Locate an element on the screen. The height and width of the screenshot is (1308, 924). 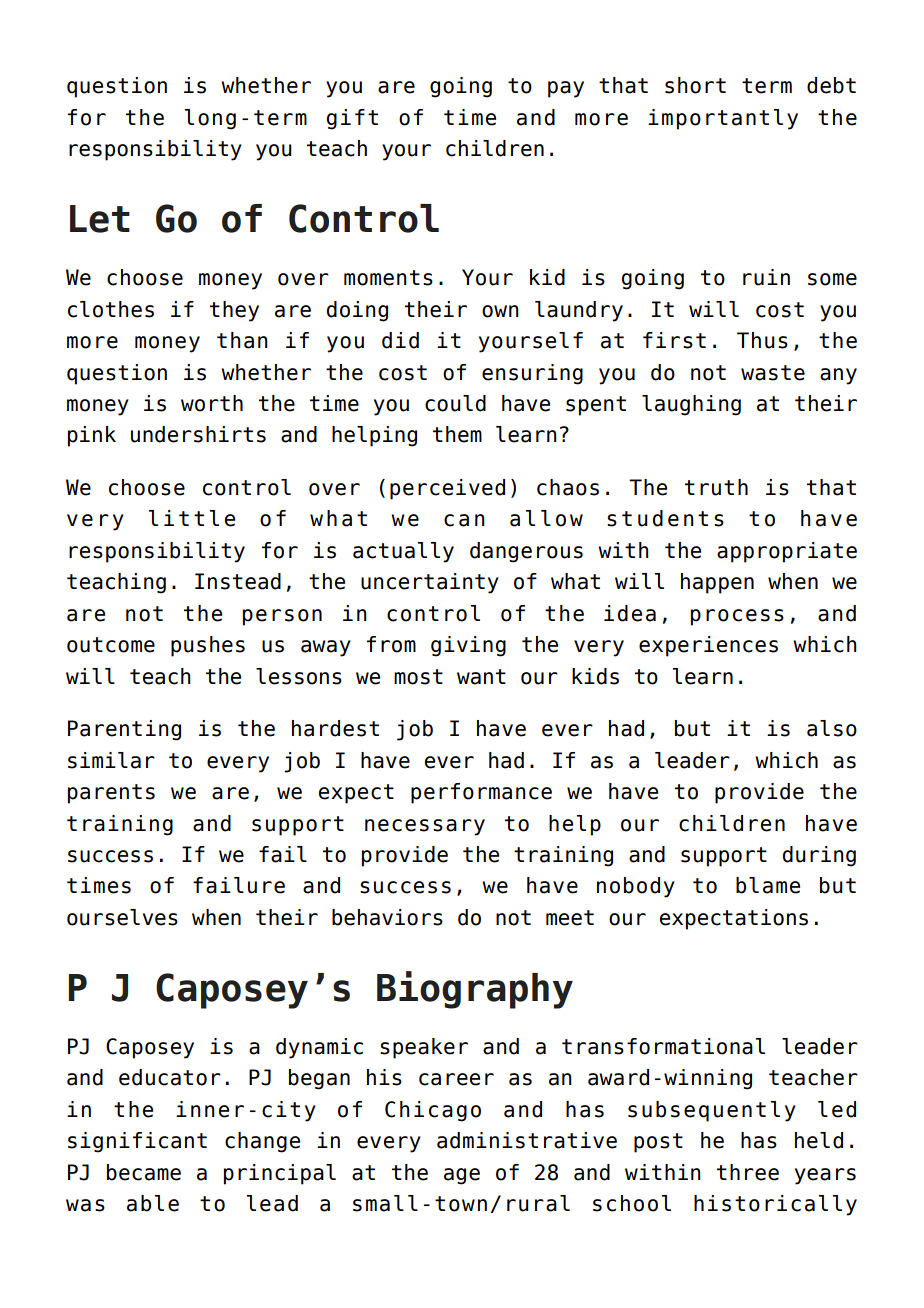
truth is located at coordinates (716, 487).
